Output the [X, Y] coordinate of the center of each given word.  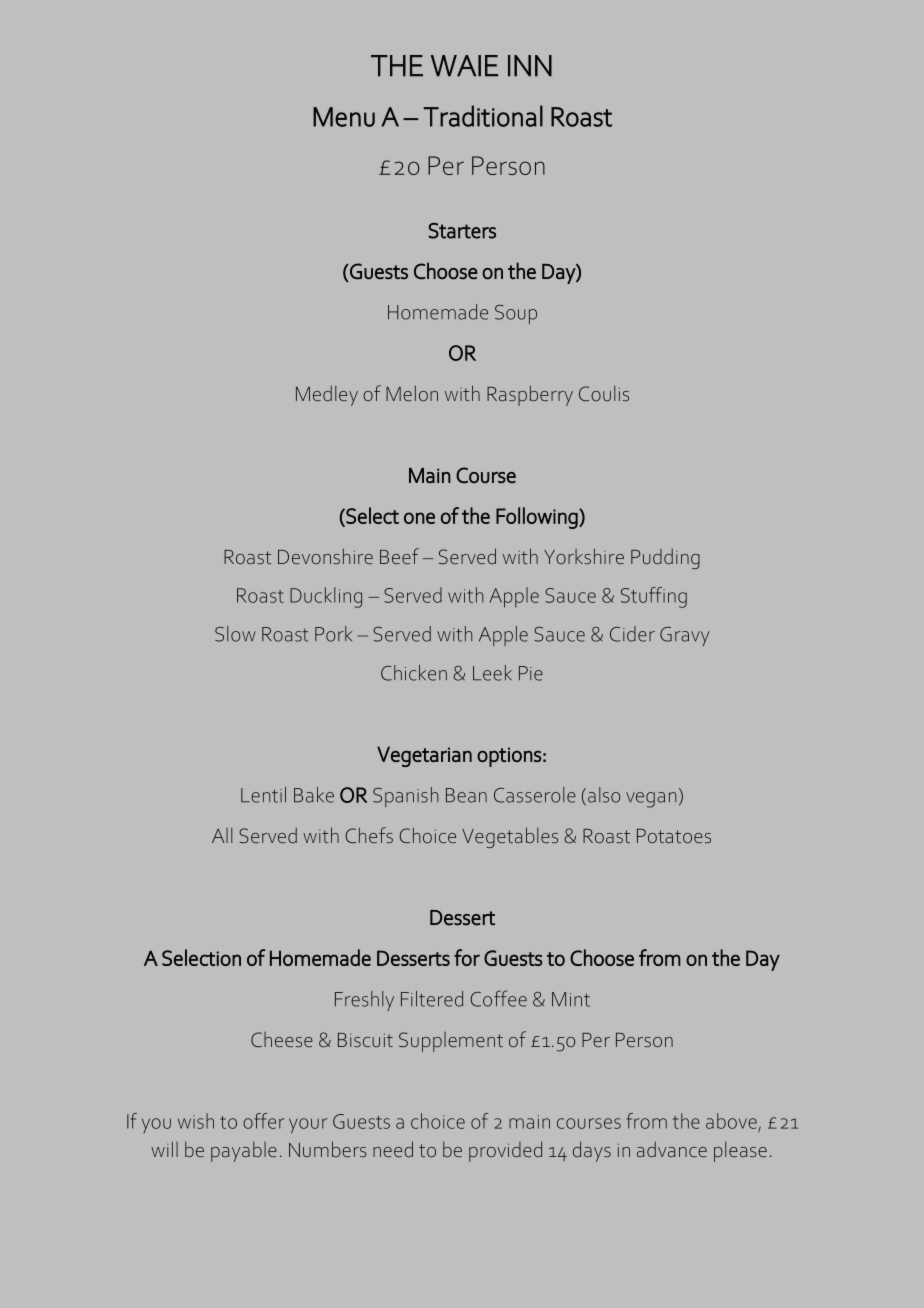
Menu [344, 117]
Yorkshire [584, 556]
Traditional [483, 116]
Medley [327, 396]
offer [264, 1121]
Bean [466, 795]
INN [530, 66]
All [222, 835]
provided [505, 1151]
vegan [651, 800]
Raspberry [530, 395]
